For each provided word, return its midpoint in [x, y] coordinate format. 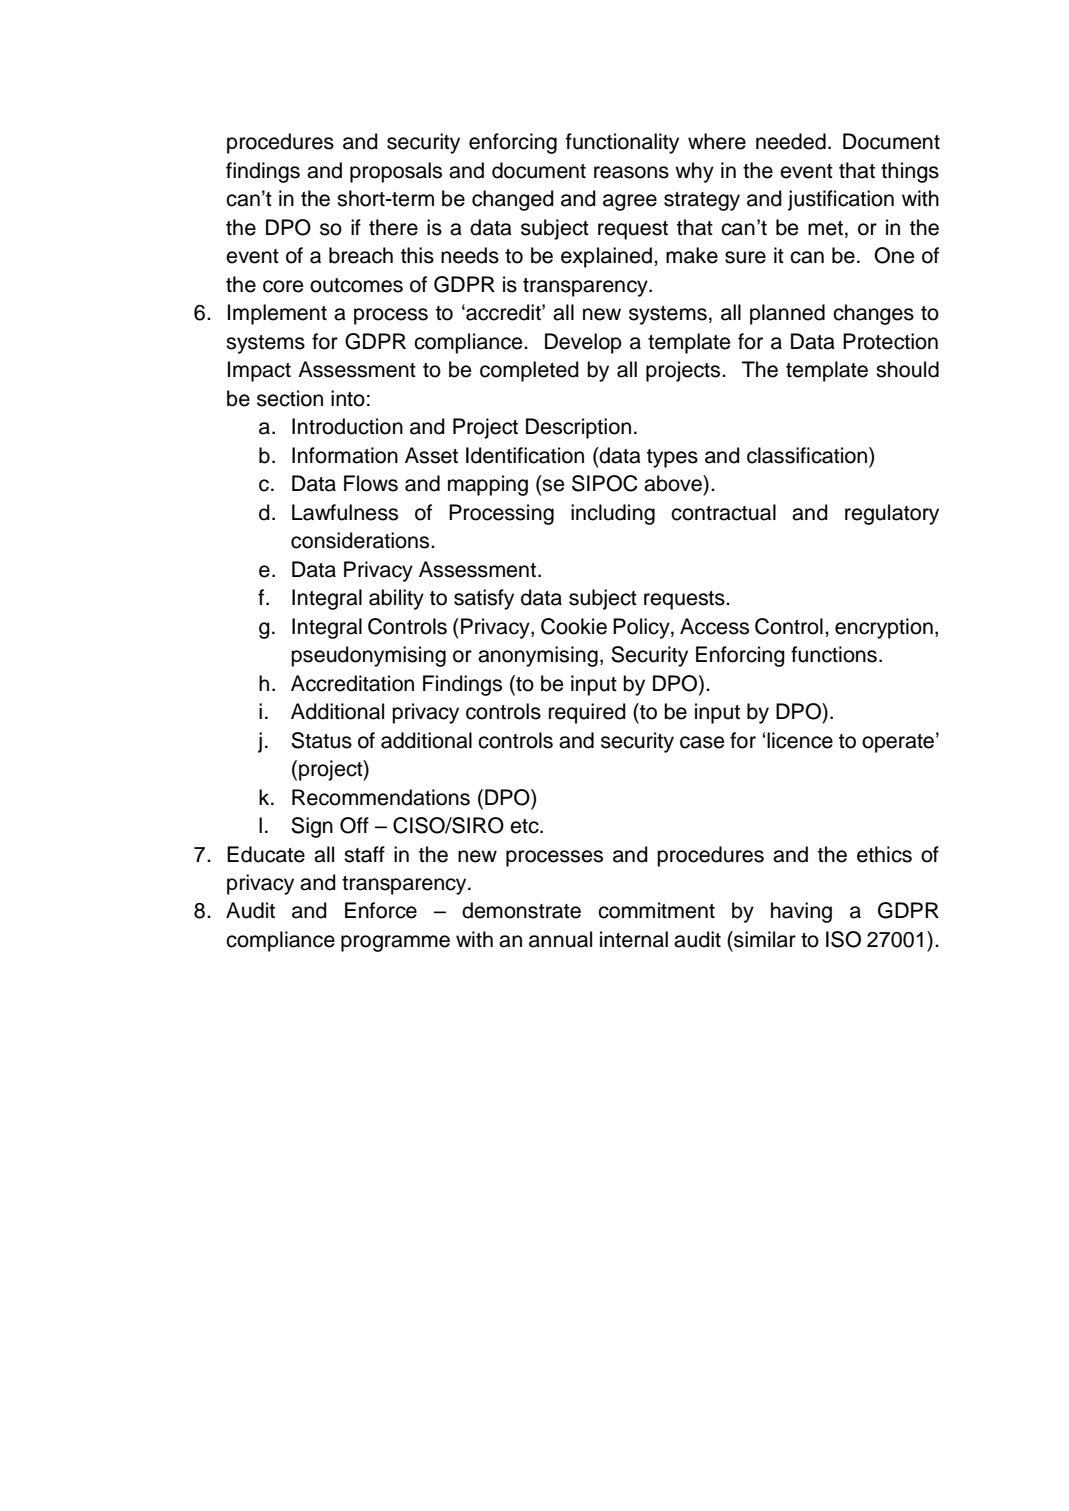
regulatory [892, 514]
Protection [890, 341]
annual [560, 939]
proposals [396, 172]
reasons [631, 172]
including [613, 514]
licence [800, 740]
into [348, 398]
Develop [583, 343]
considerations [361, 540]
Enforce [381, 910]
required [587, 713]
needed [791, 141]
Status [321, 740]
